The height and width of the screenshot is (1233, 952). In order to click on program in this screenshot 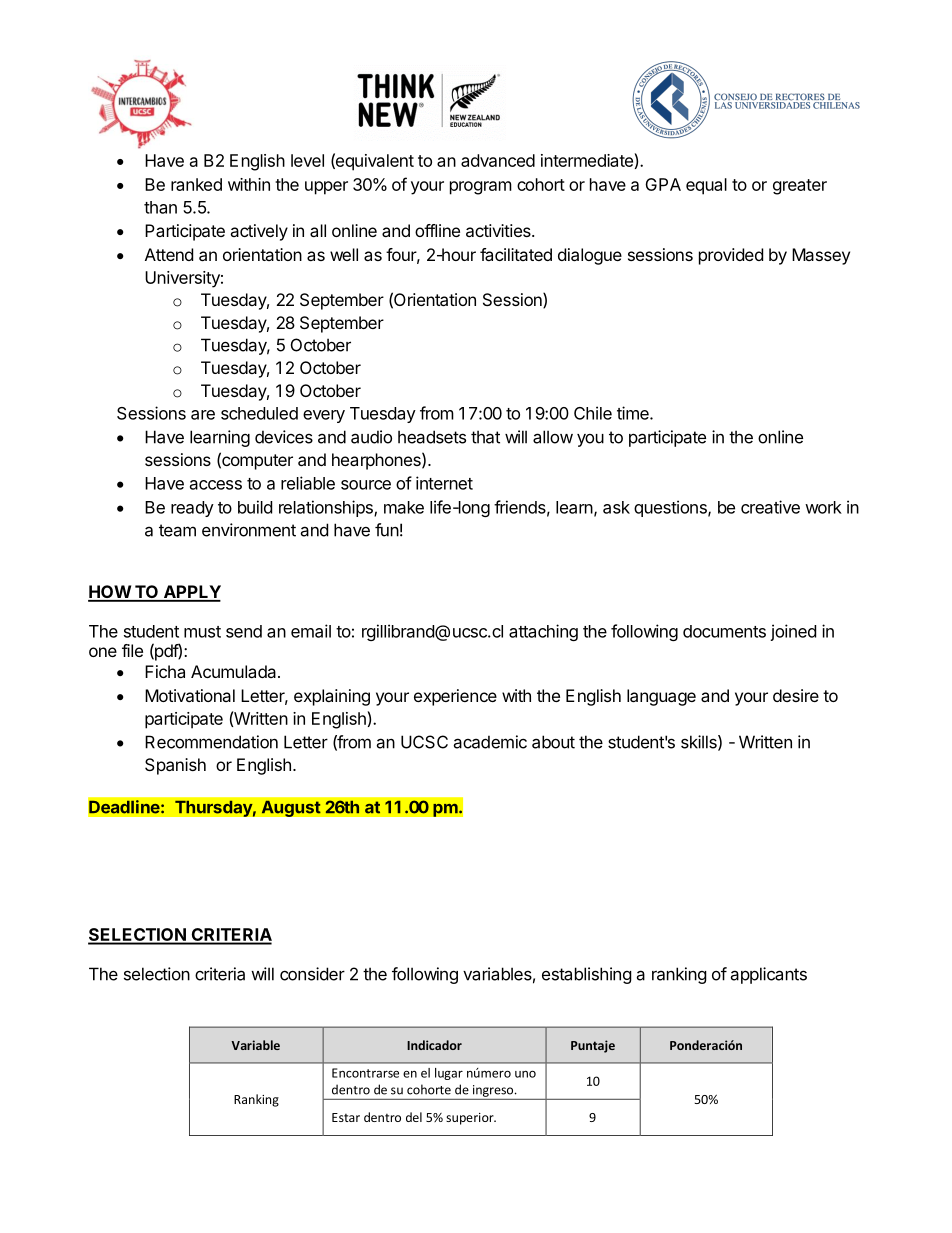, I will do `click(481, 188)`.
